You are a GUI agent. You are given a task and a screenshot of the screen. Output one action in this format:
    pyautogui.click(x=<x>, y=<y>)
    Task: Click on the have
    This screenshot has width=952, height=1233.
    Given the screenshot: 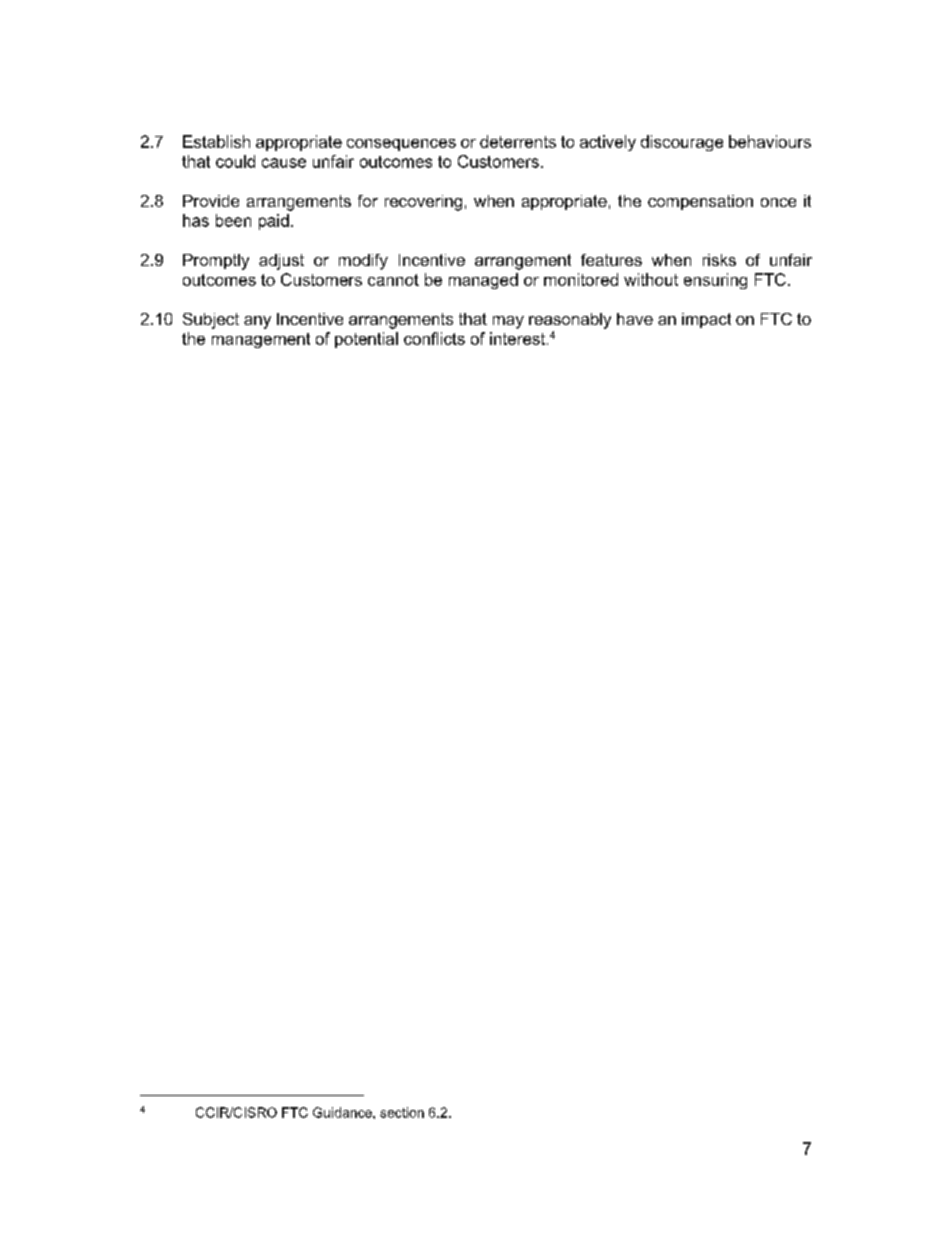 What is the action you would take?
    pyautogui.click(x=635, y=319)
